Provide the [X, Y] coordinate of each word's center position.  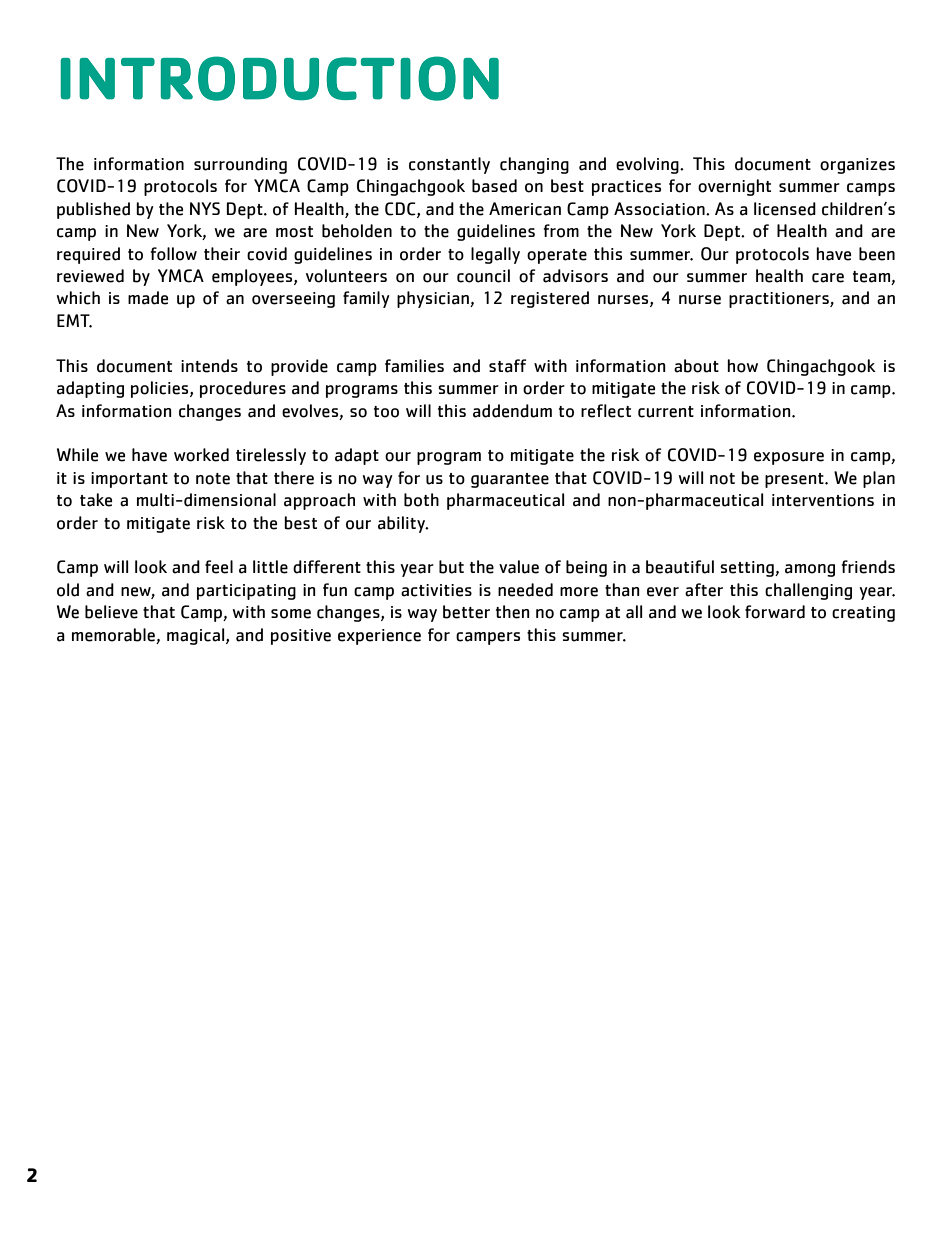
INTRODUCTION [279, 78]
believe [111, 612]
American [525, 209]
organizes [857, 166]
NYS [205, 208]
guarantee [510, 480]
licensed [785, 209]
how [742, 366]
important [129, 480]
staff [507, 366]
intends [209, 366]
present [795, 480]
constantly [449, 165]
